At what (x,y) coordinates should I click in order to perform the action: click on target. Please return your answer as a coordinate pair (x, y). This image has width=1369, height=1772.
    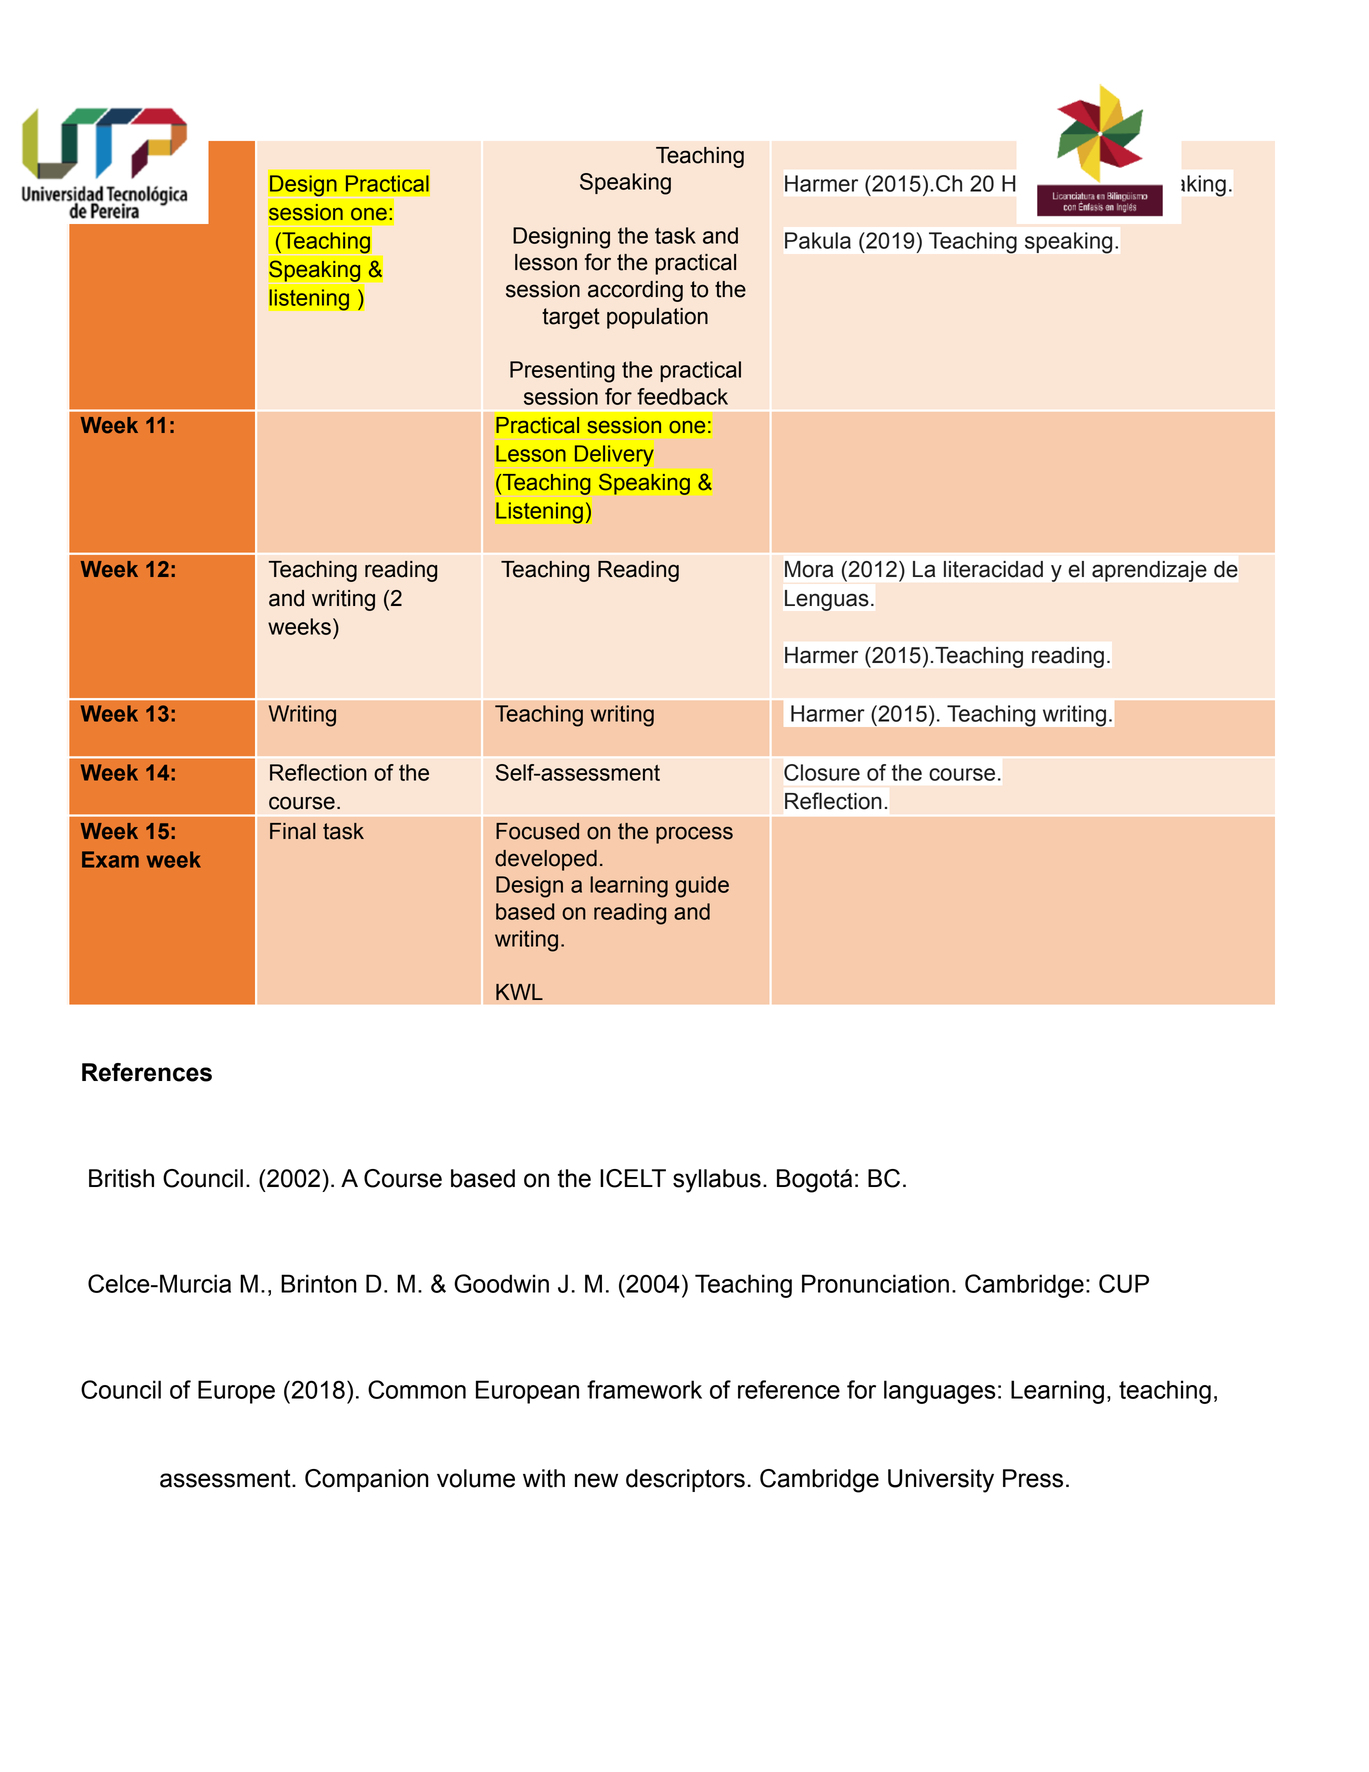
    Looking at the image, I should click on (571, 318).
